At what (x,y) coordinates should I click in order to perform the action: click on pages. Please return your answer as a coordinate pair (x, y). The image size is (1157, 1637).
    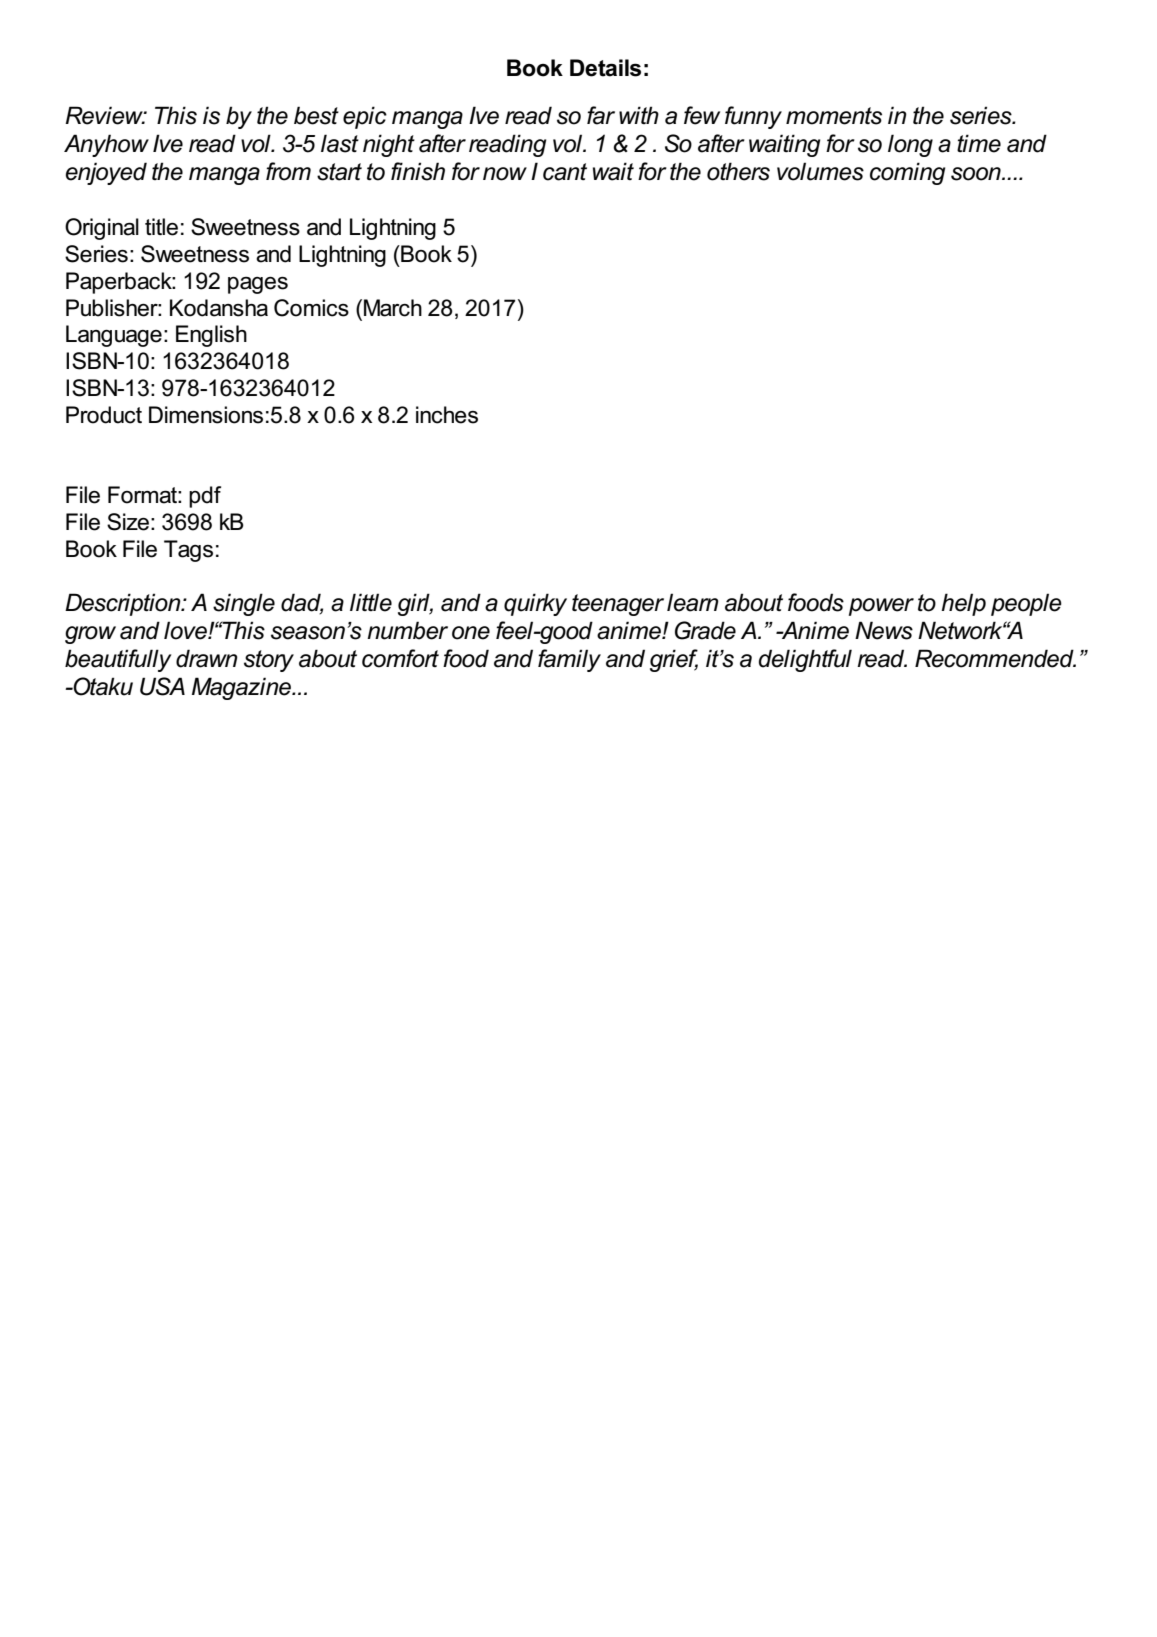
    Looking at the image, I should click on (258, 285).
